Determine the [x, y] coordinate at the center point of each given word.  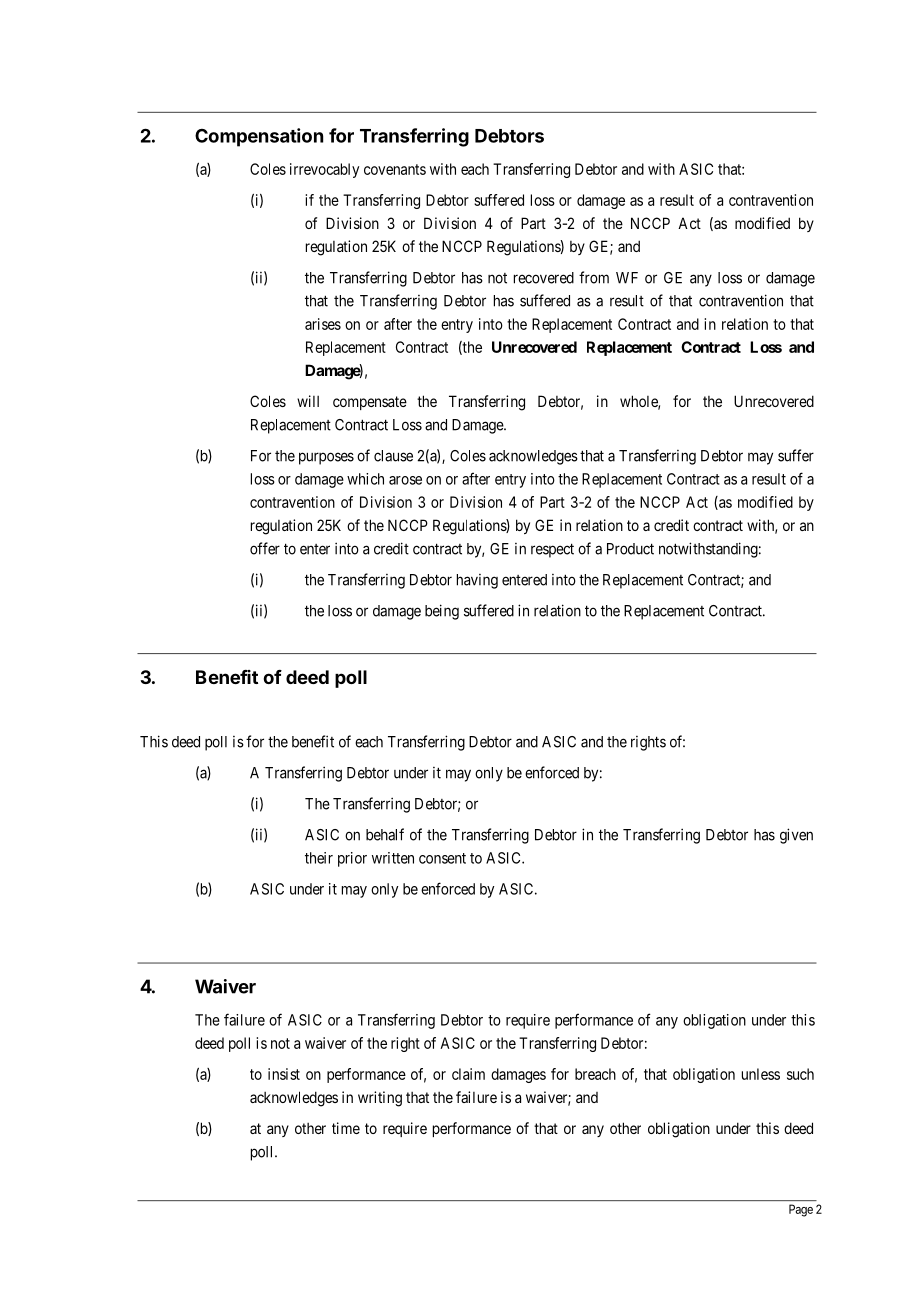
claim [468, 1074]
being [442, 612]
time [346, 1128]
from [594, 277]
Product [630, 549]
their [319, 858]
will [308, 401]
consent [442, 858]
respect [552, 550]
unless [761, 1074]
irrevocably [324, 170]
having [477, 581]
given [796, 836]
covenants [395, 169]
